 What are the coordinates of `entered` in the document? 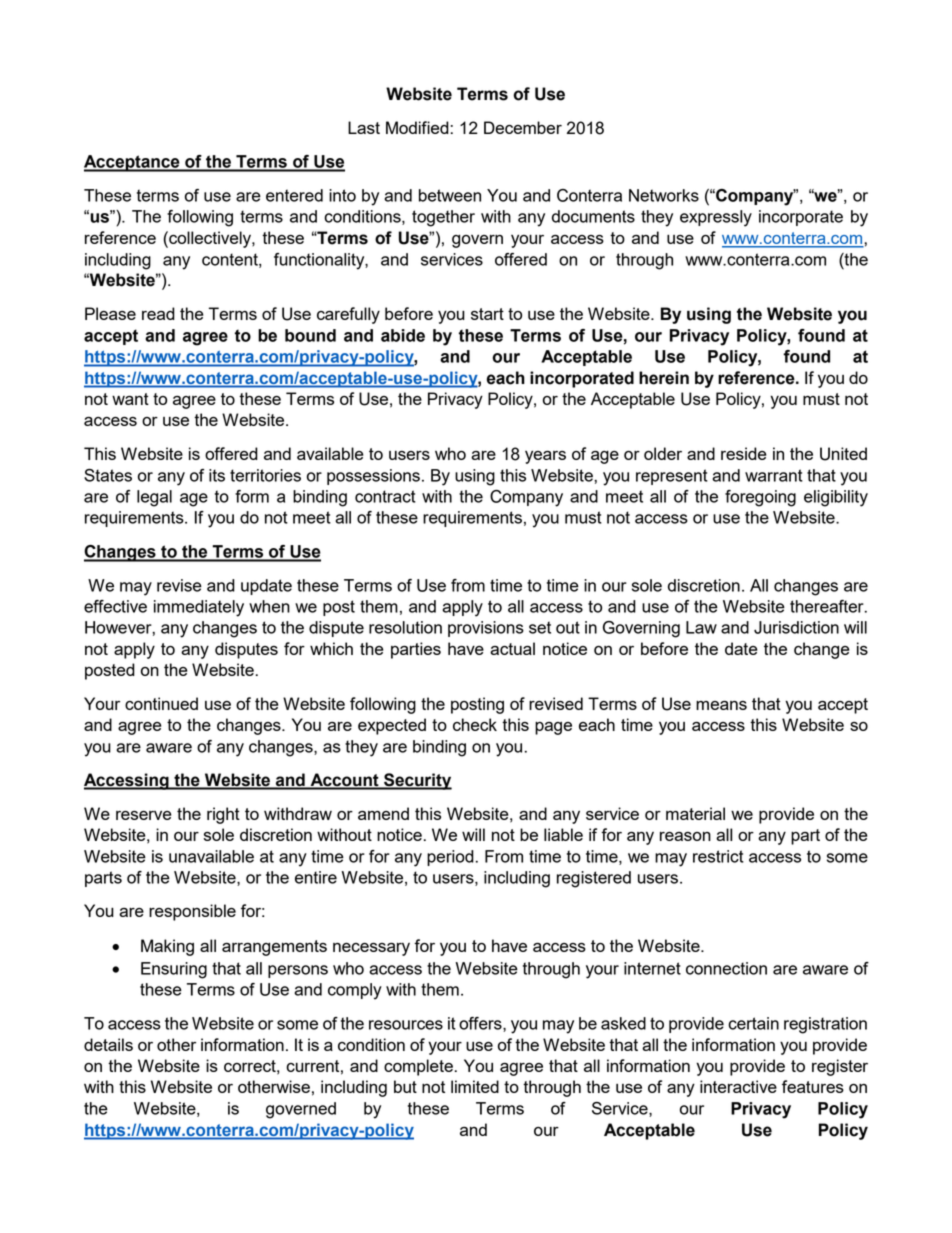 It's located at (294, 195).
